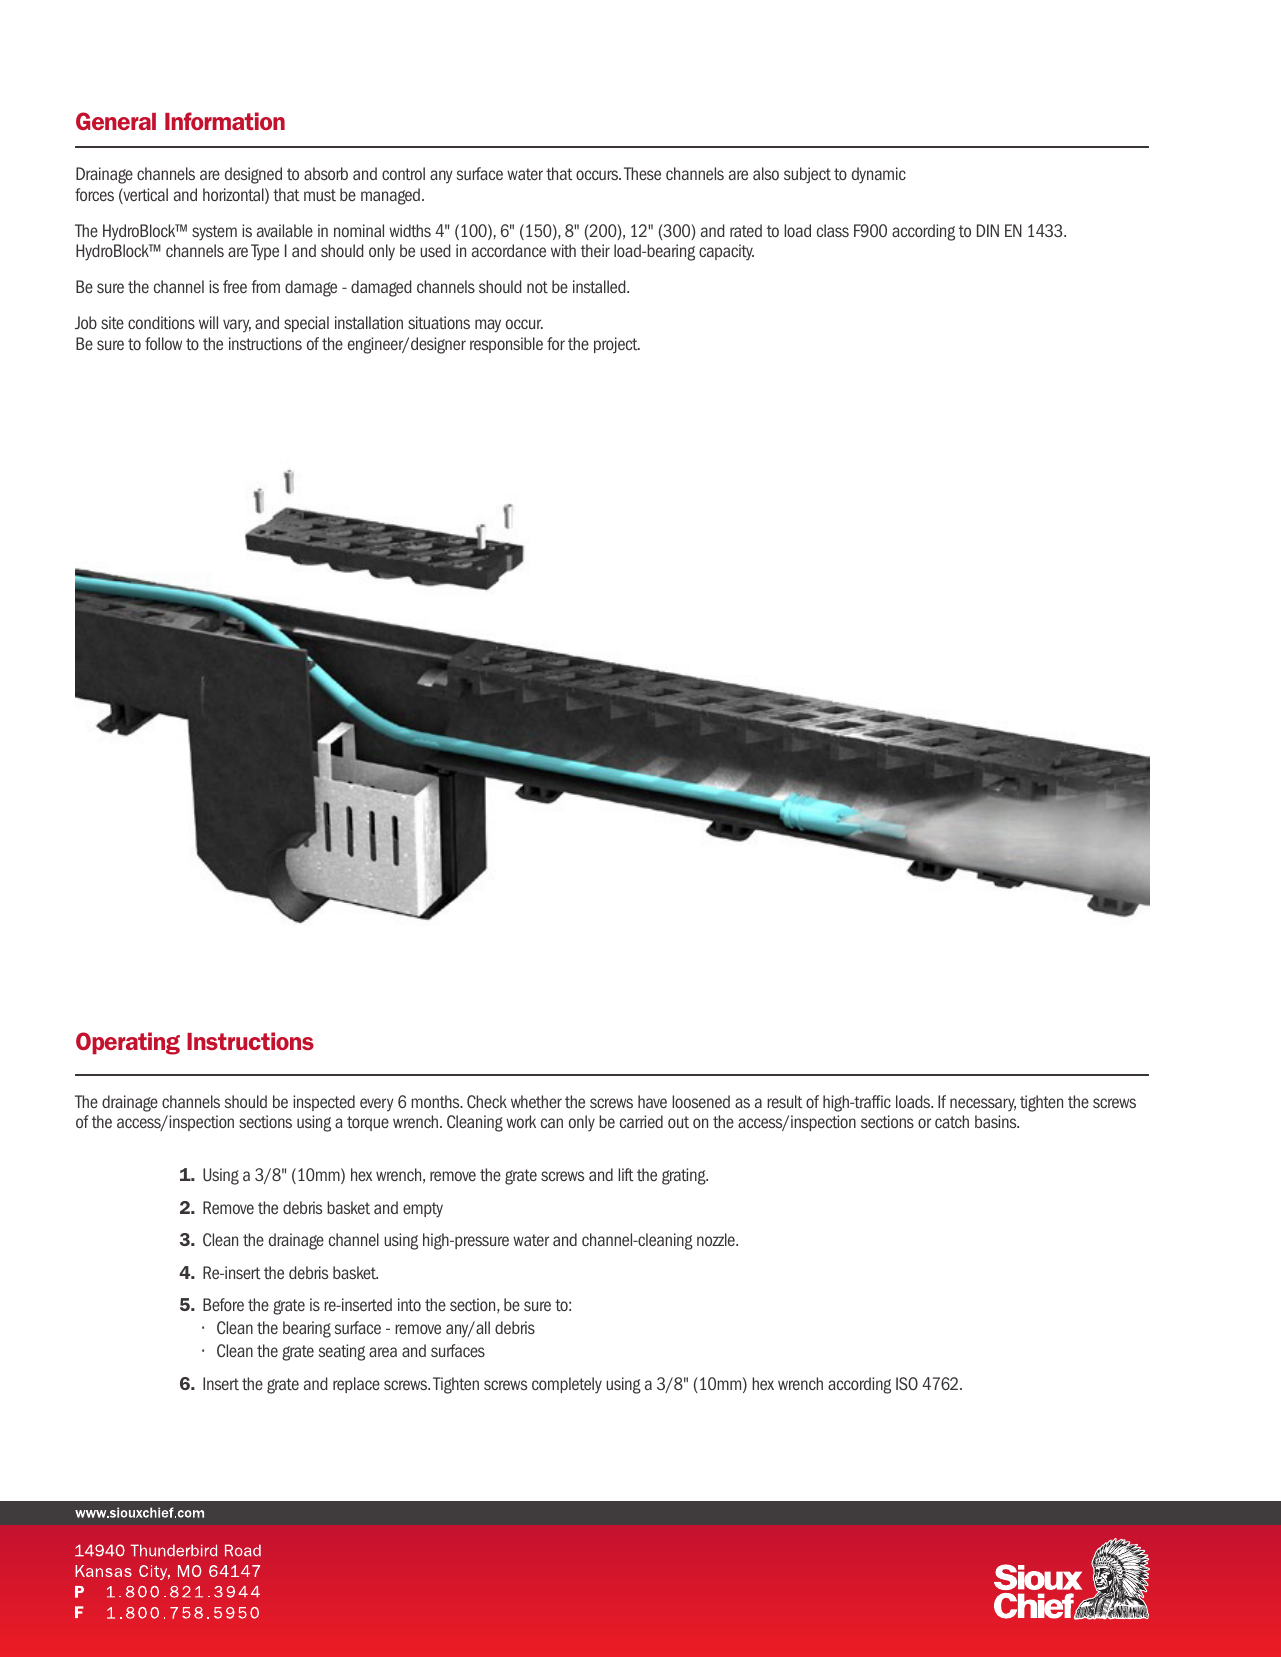 This screenshot has width=1281, height=1657. Describe the element at coordinates (642, 173) in the screenshot. I see `These` at that location.
